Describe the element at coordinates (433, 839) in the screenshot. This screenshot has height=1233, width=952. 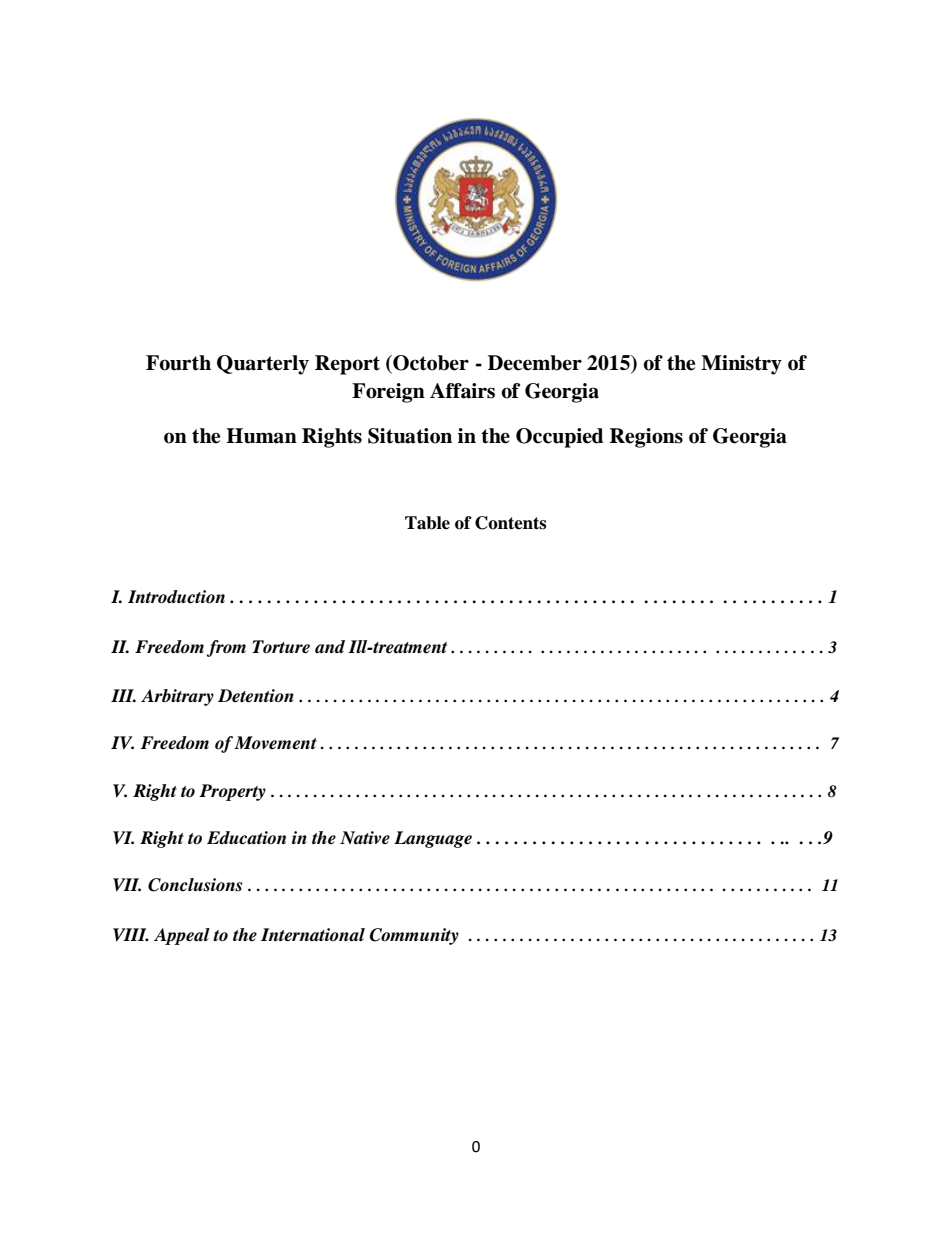
I see `Language` at that location.
